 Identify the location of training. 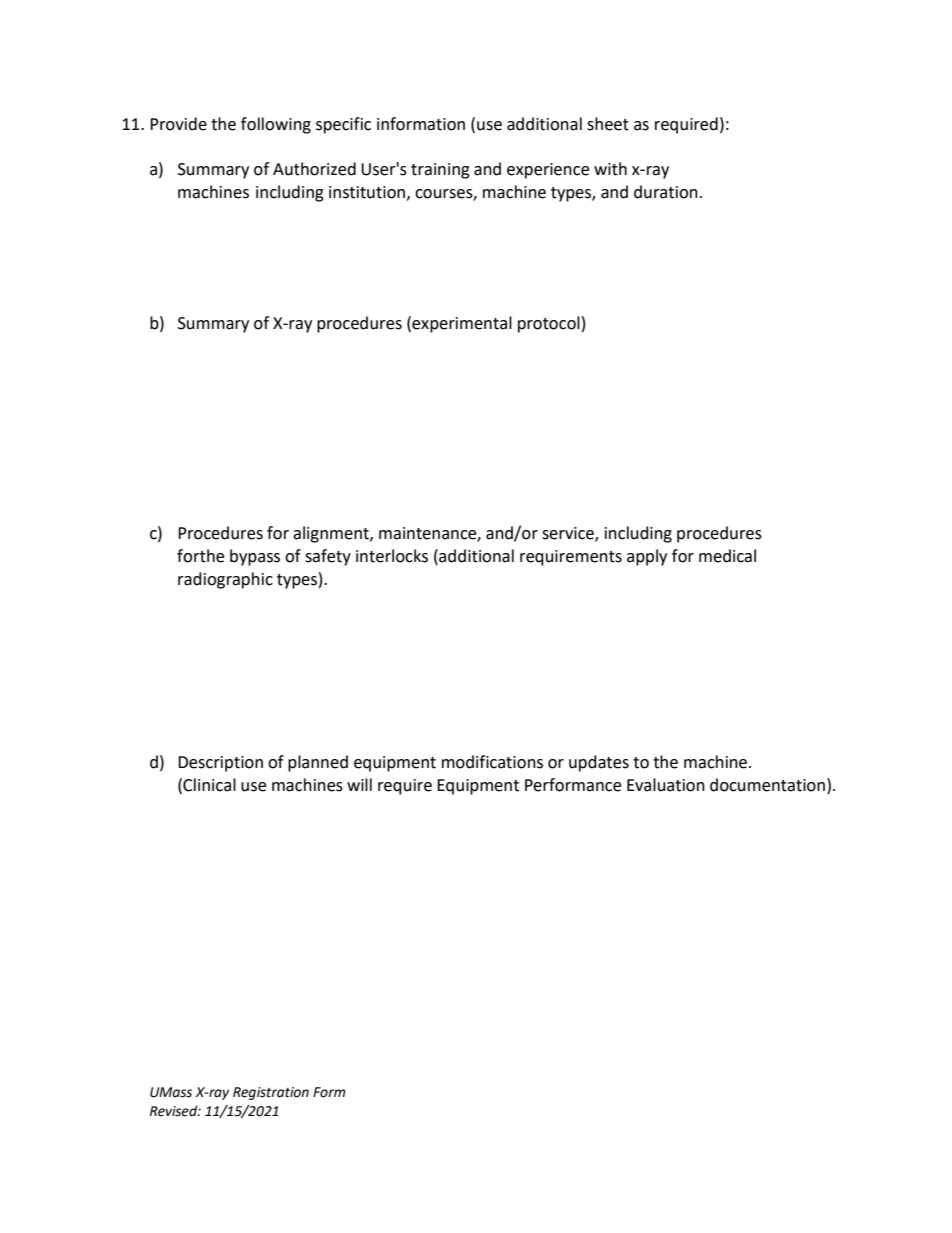
(440, 171).
